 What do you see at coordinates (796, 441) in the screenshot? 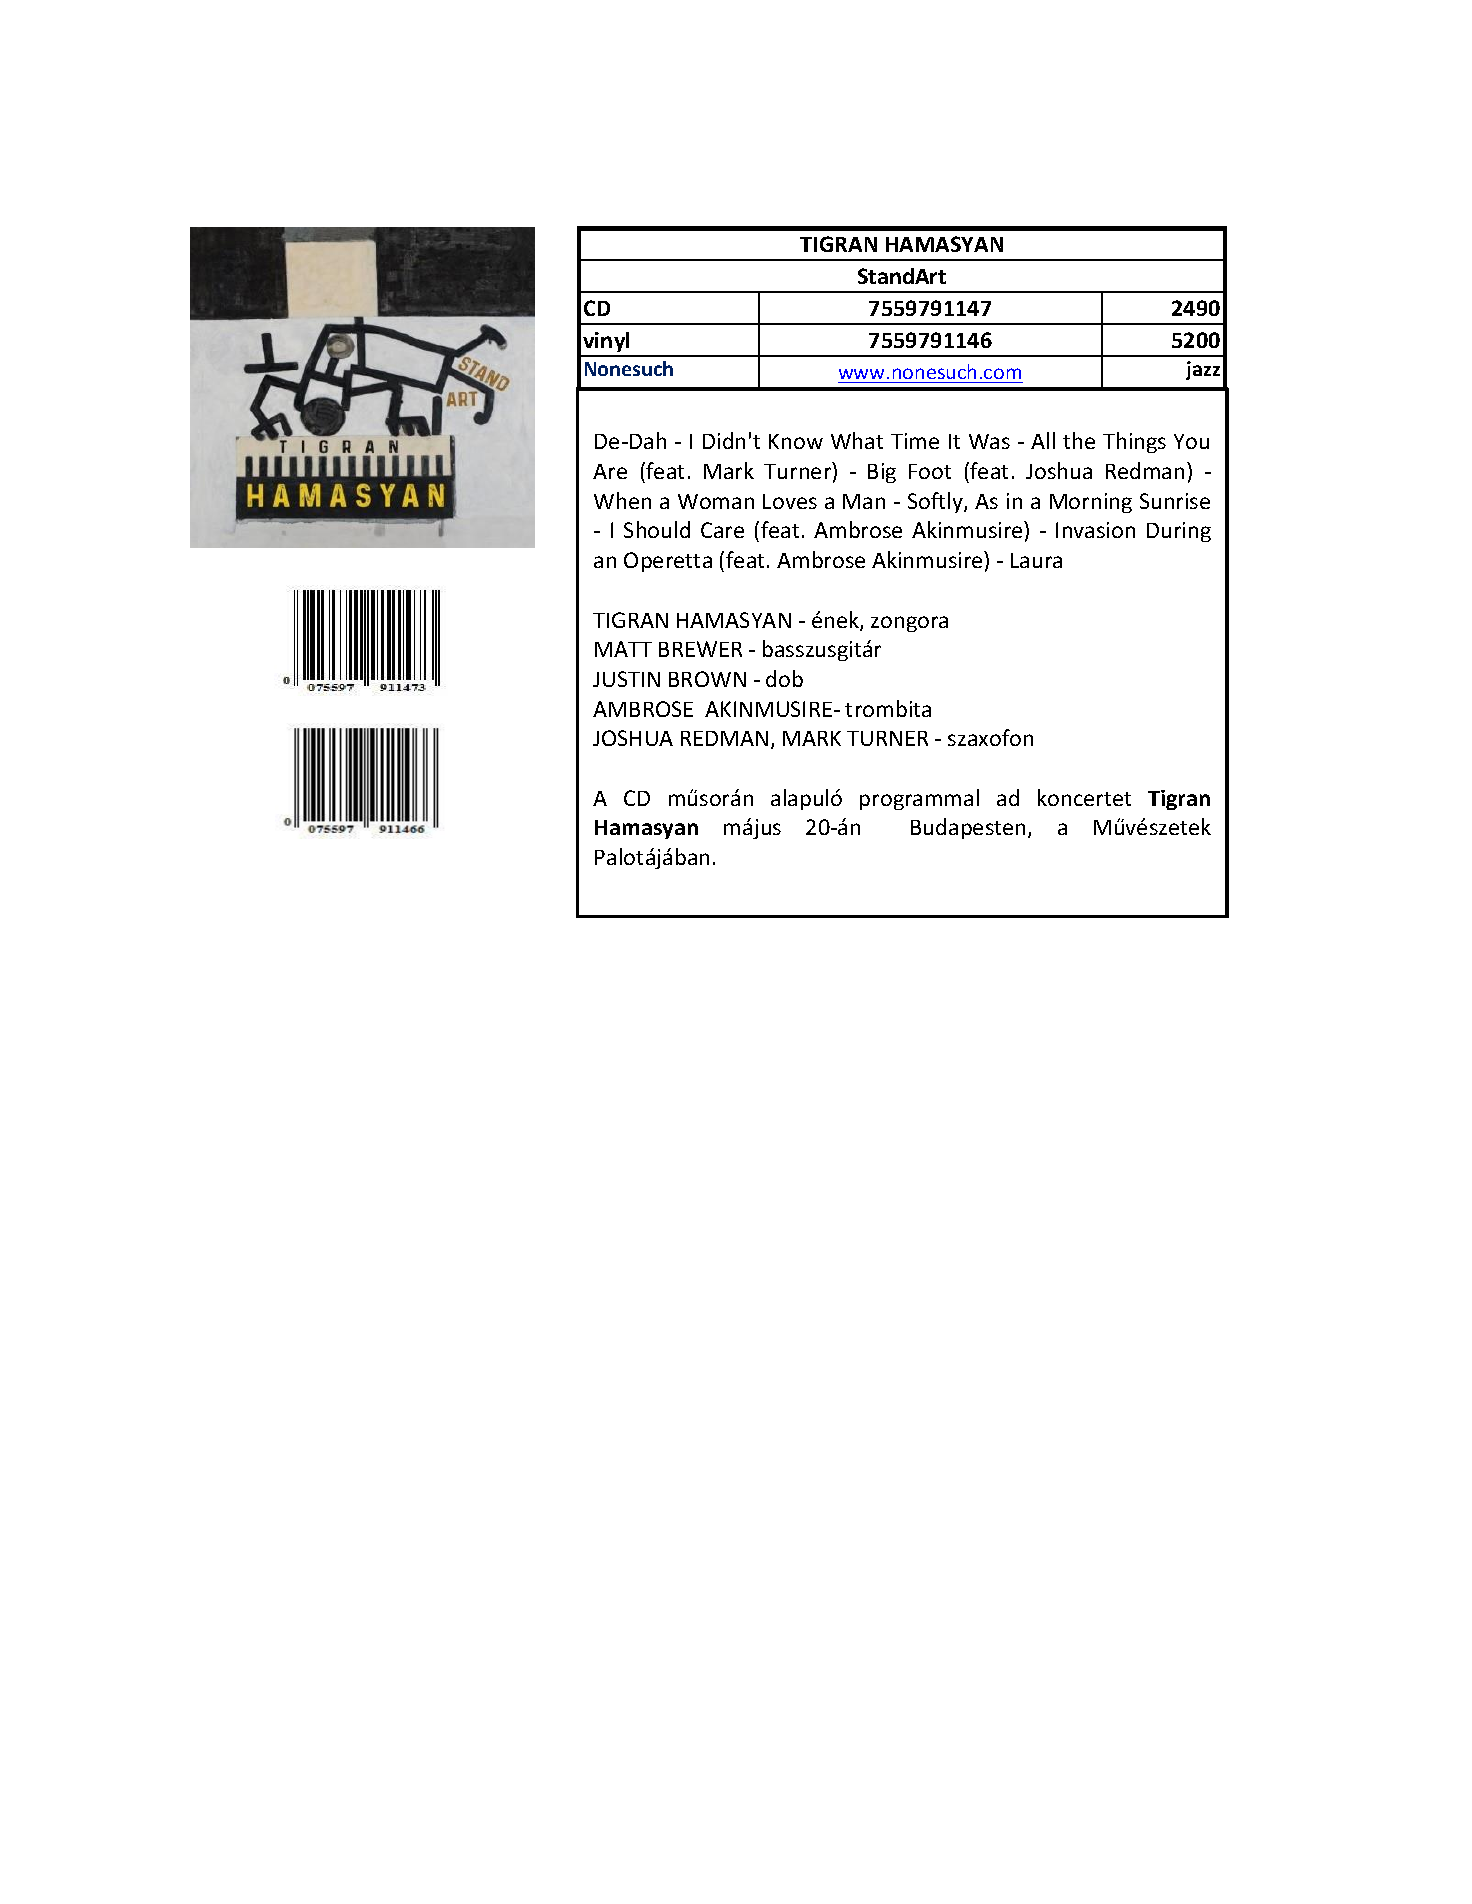
I see `Know` at bounding box center [796, 441].
